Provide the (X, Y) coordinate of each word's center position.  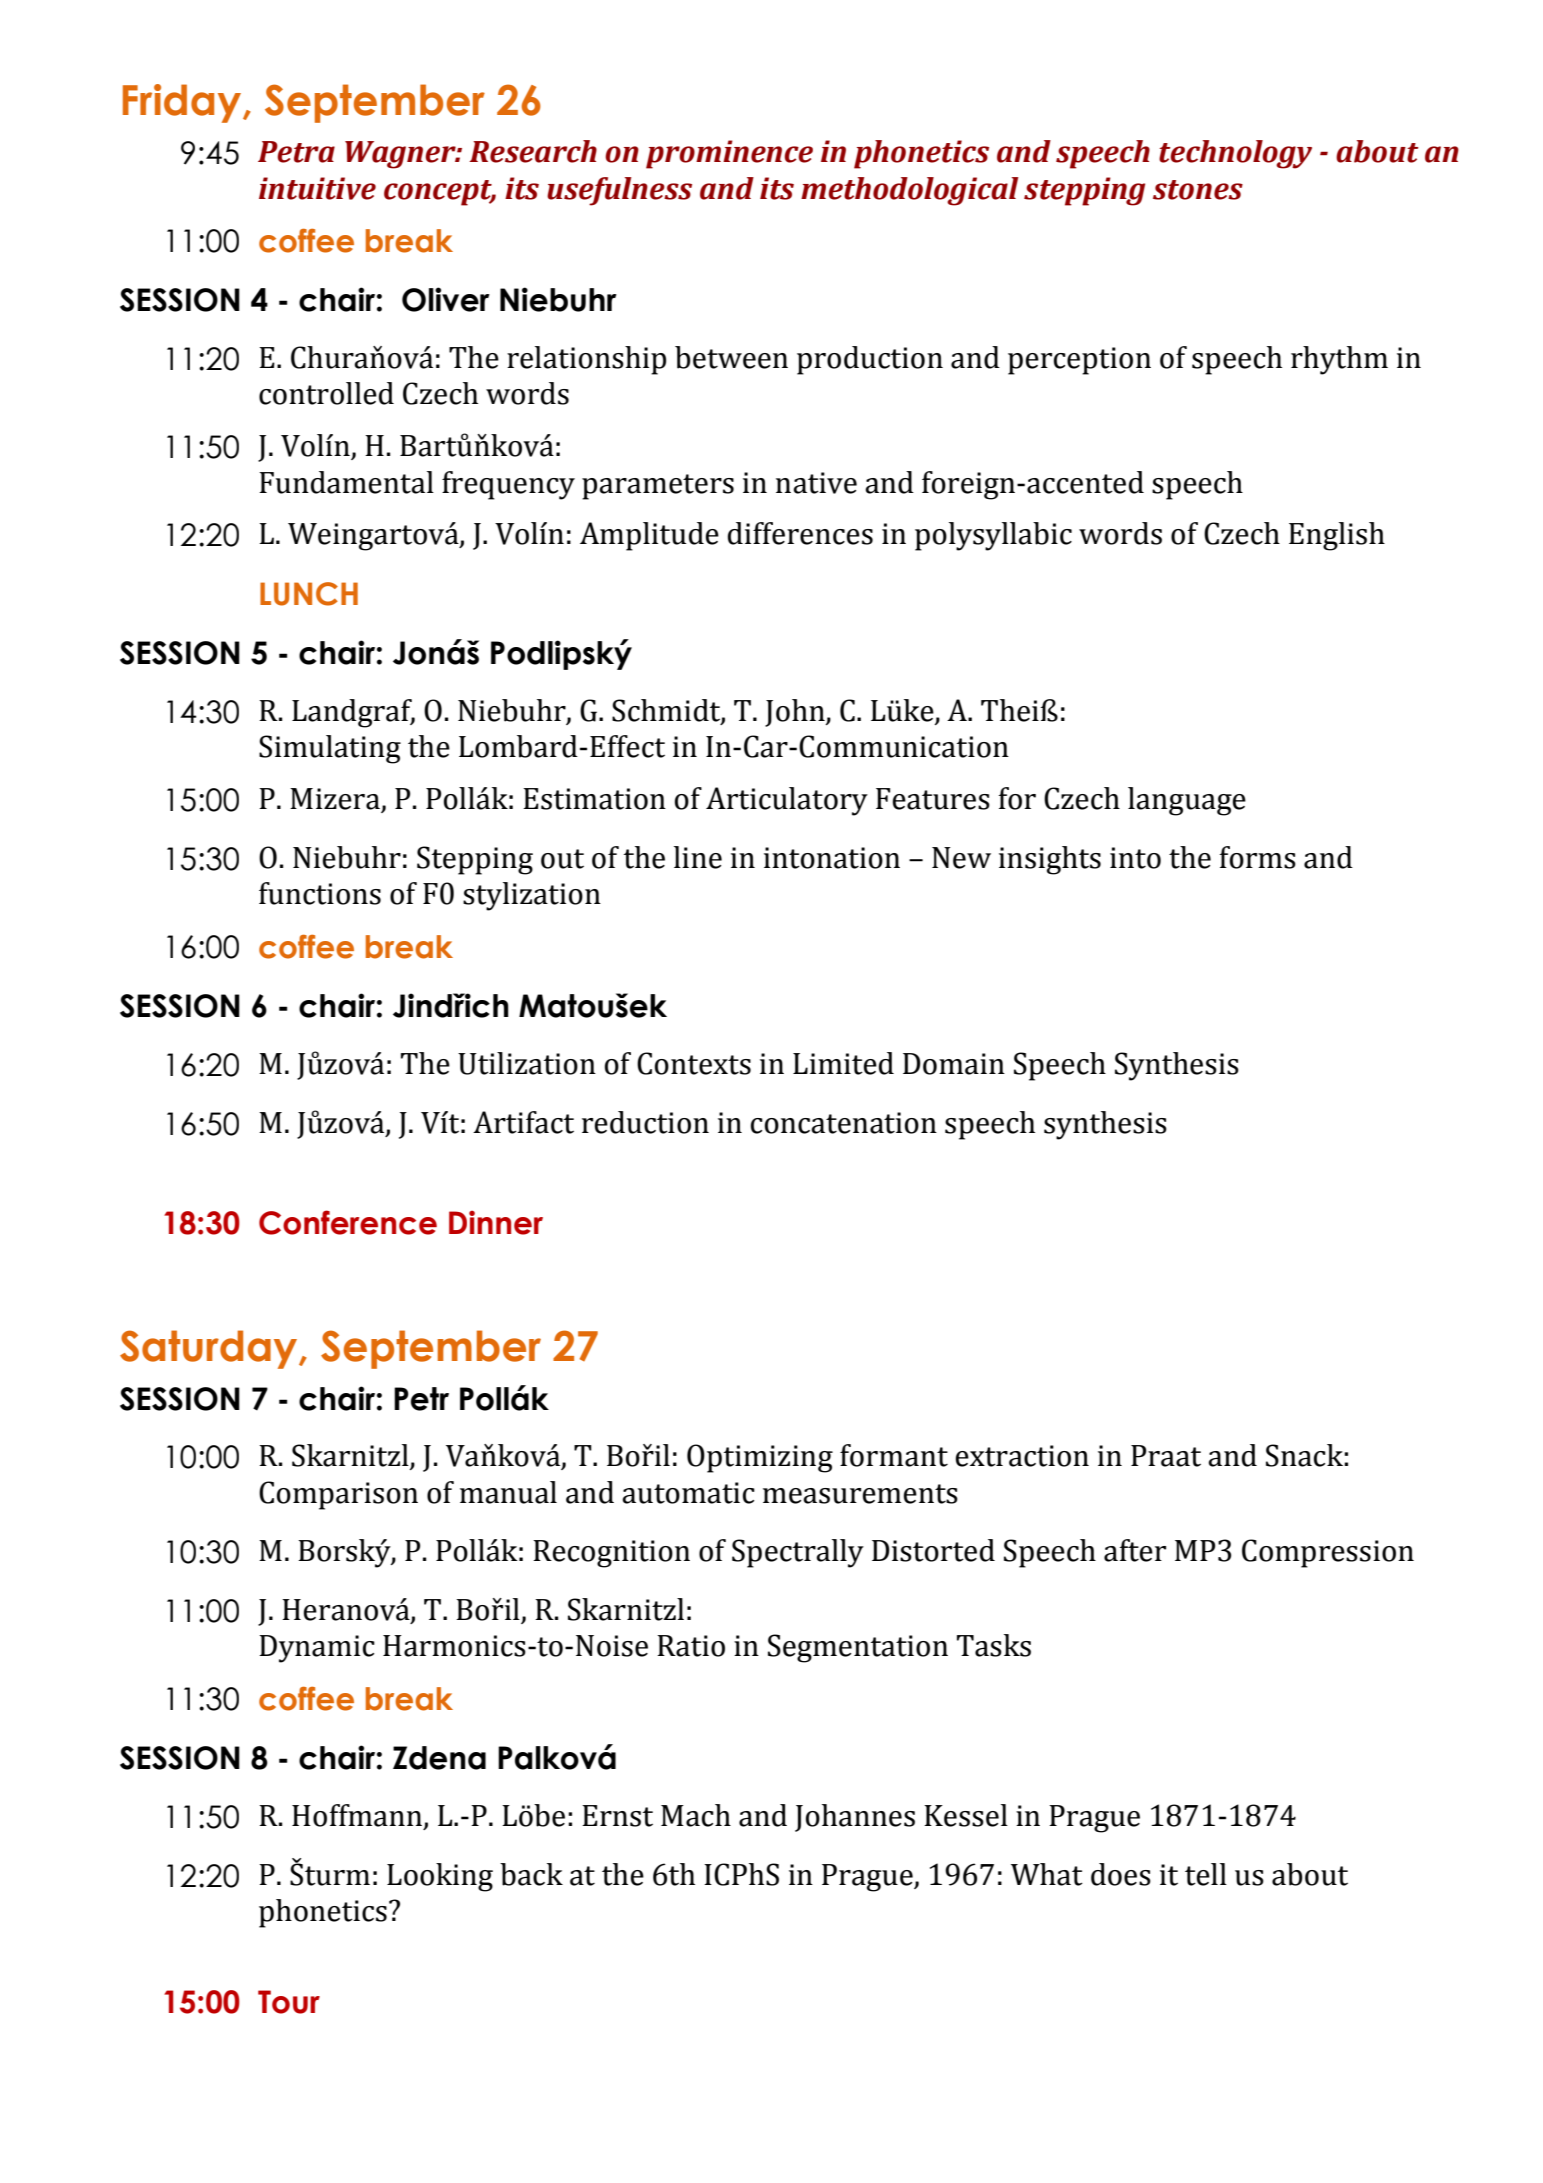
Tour (289, 2002)
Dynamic (317, 1649)
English (1337, 536)
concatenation (844, 1123)
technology (1235, 154)
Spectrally (798, 1553)
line (698, 857)
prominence (729, 154)
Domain (954, 1064)
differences (800, 533)
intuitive (317, 188)
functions (320, 893)
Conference (348, 1222)
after (1135, 1550)
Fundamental (346, 482)
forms (1257, 857)
